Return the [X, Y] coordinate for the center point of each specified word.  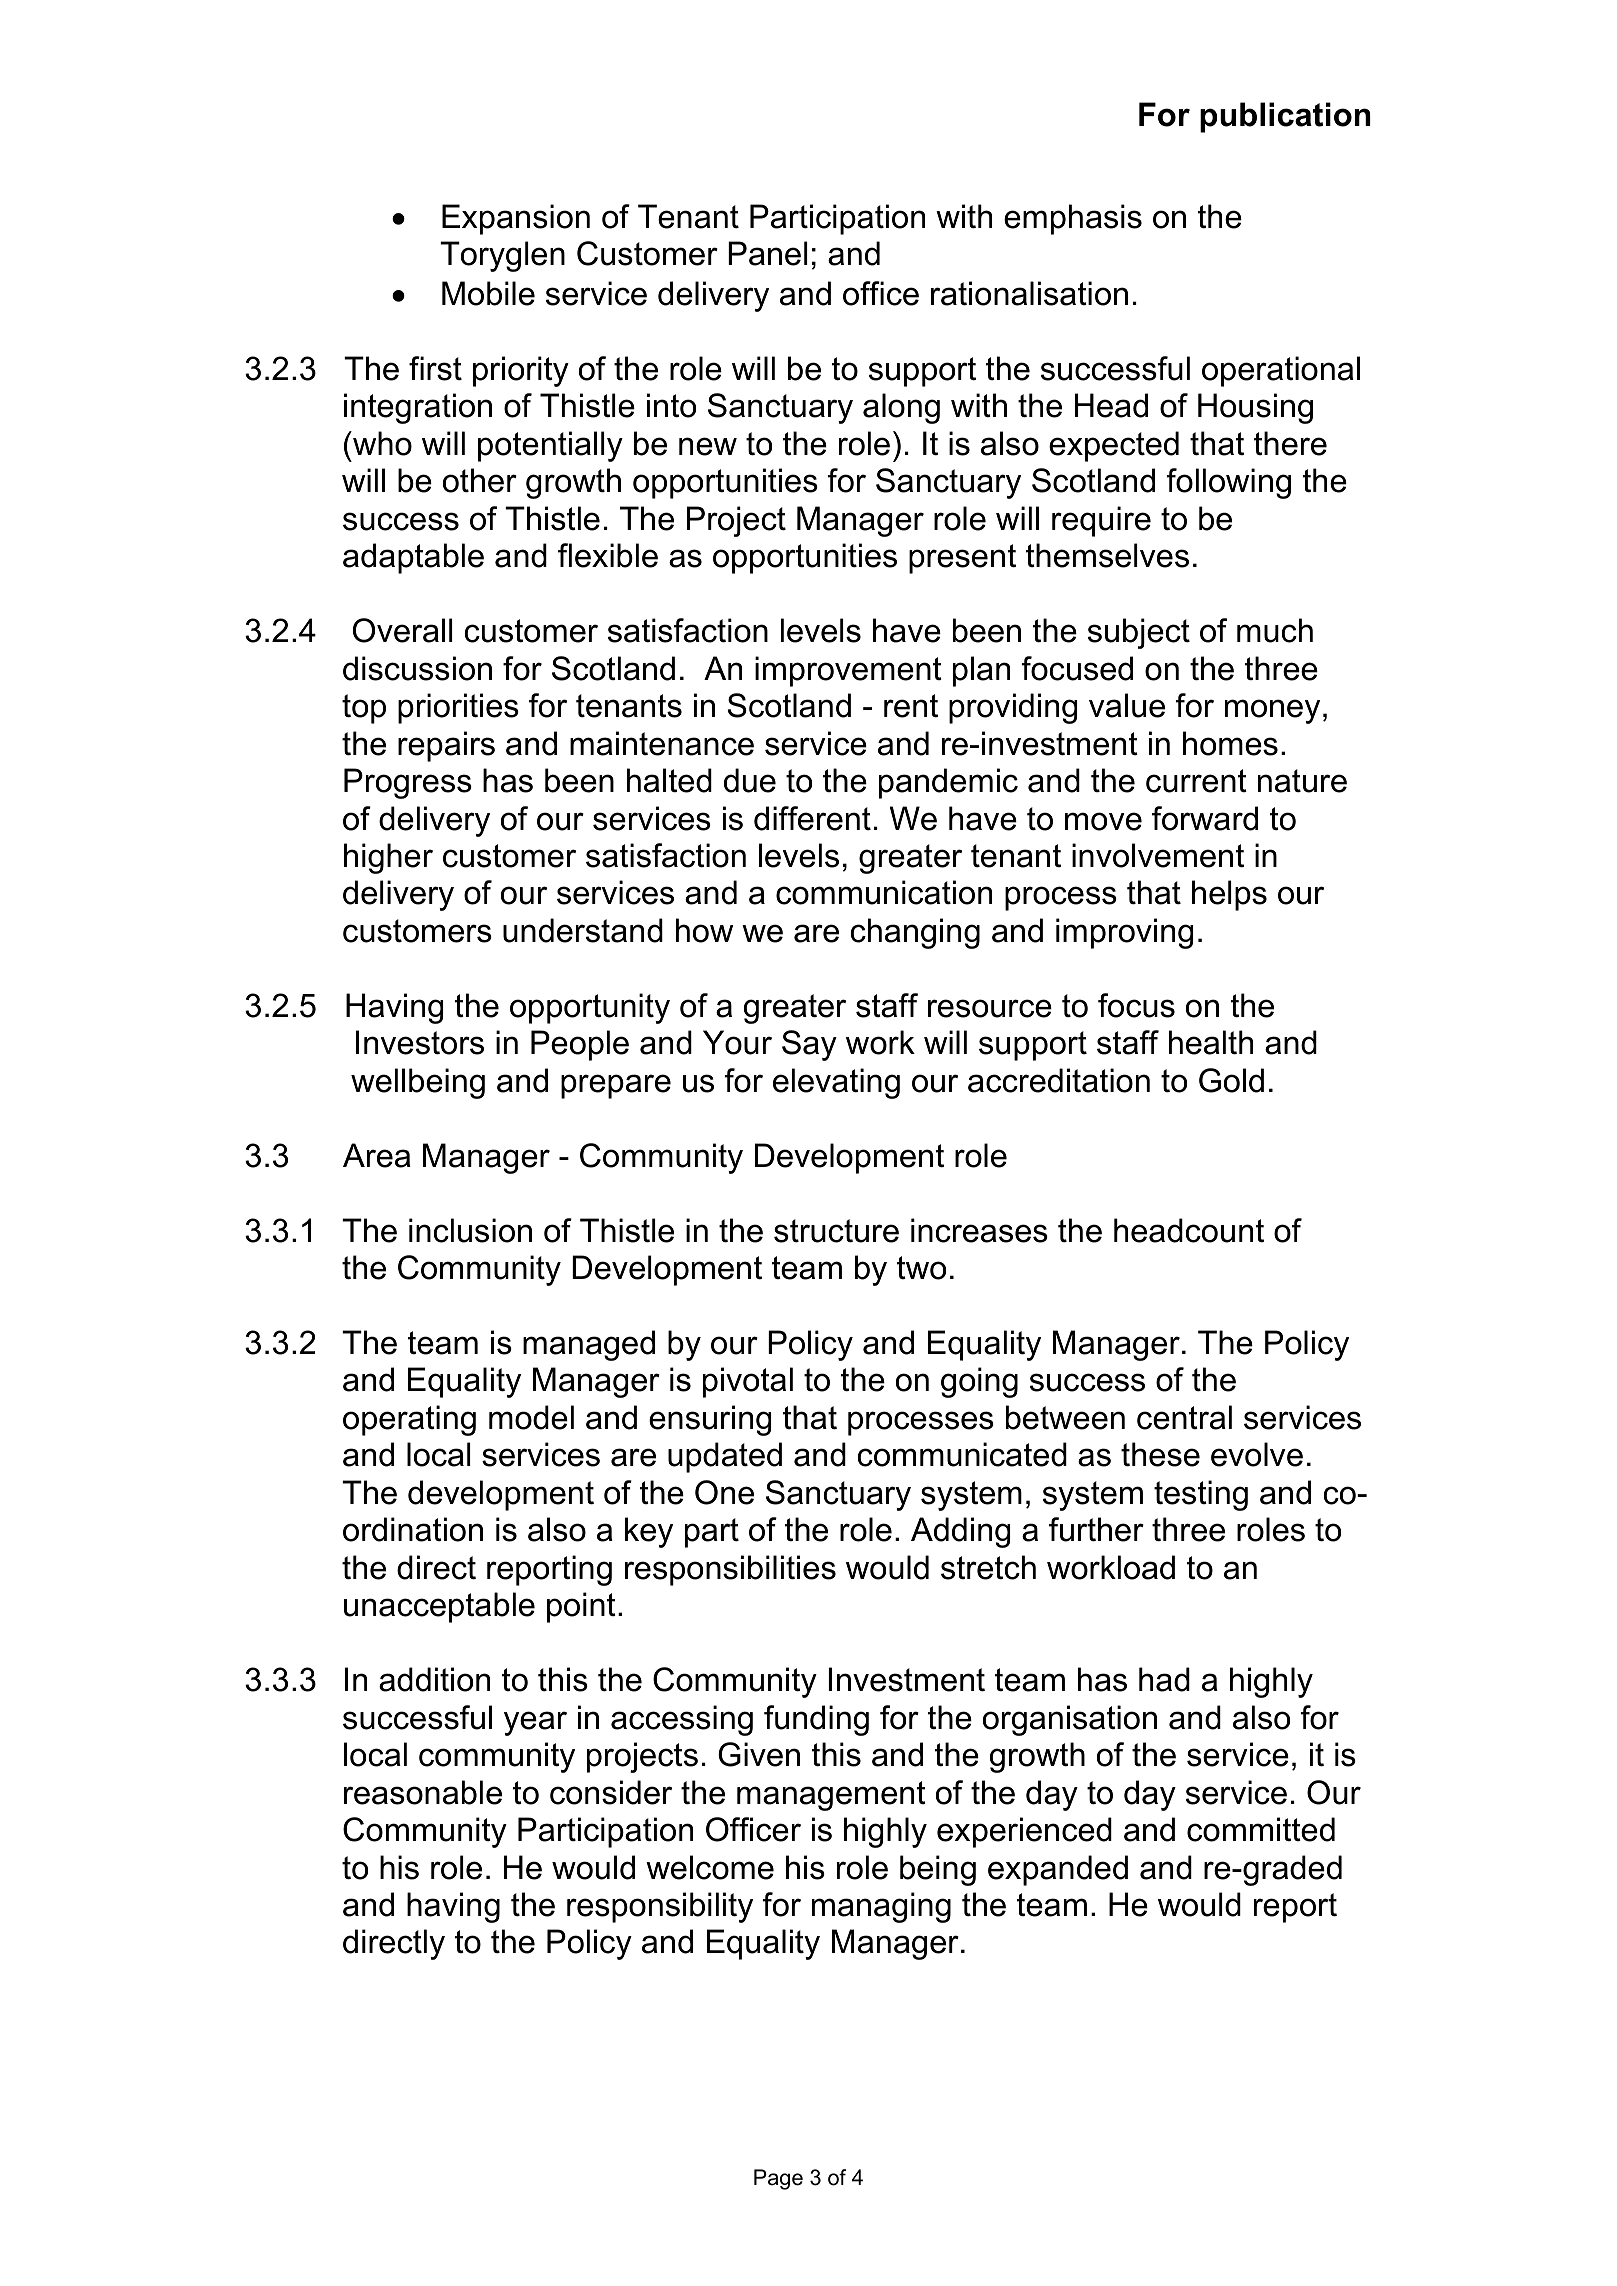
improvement [848, 671]
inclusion [470, 1230]
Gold [1231, 1080]
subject [1139, 633]
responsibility [660, 1907]
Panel [768, 253]
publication [1285, 117]
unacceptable [439, 1607]
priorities [458, 708]
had [1164, 1679]
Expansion [516, 219]
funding [816, 1720]
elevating [836, 1083]
